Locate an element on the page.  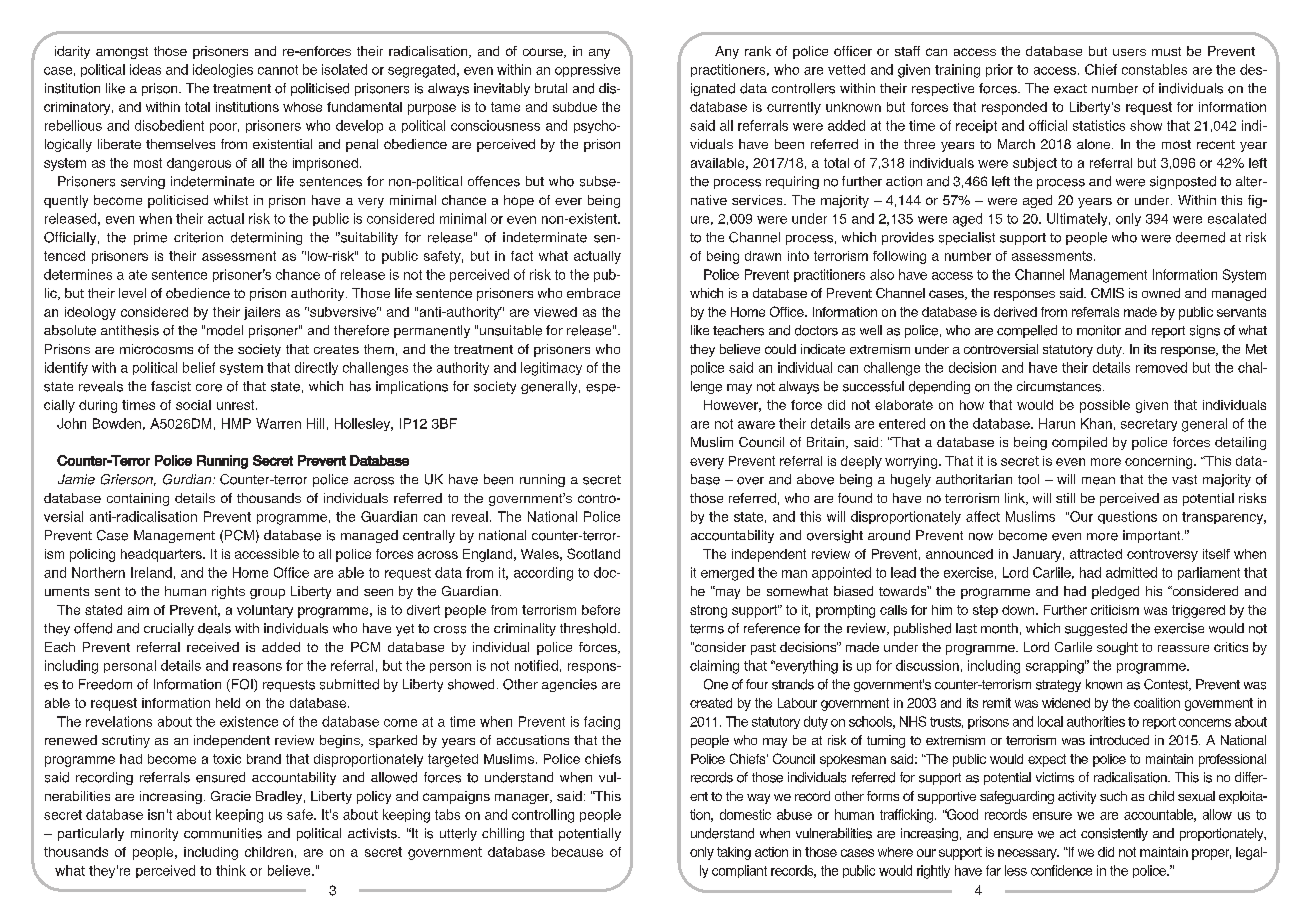
consistently is located at coordinates (1114, 834).
